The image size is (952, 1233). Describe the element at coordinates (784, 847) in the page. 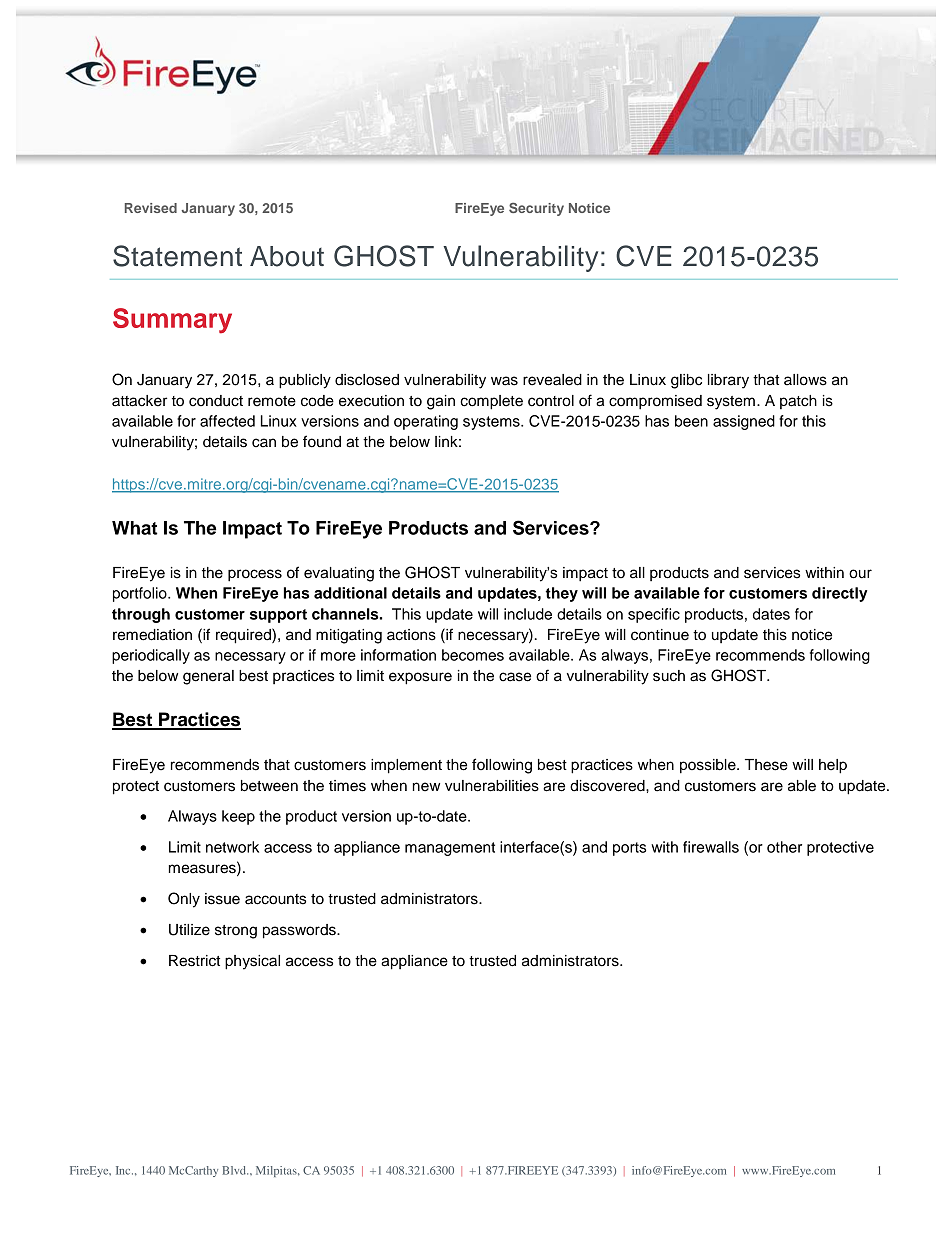

I see `other` at that location.
